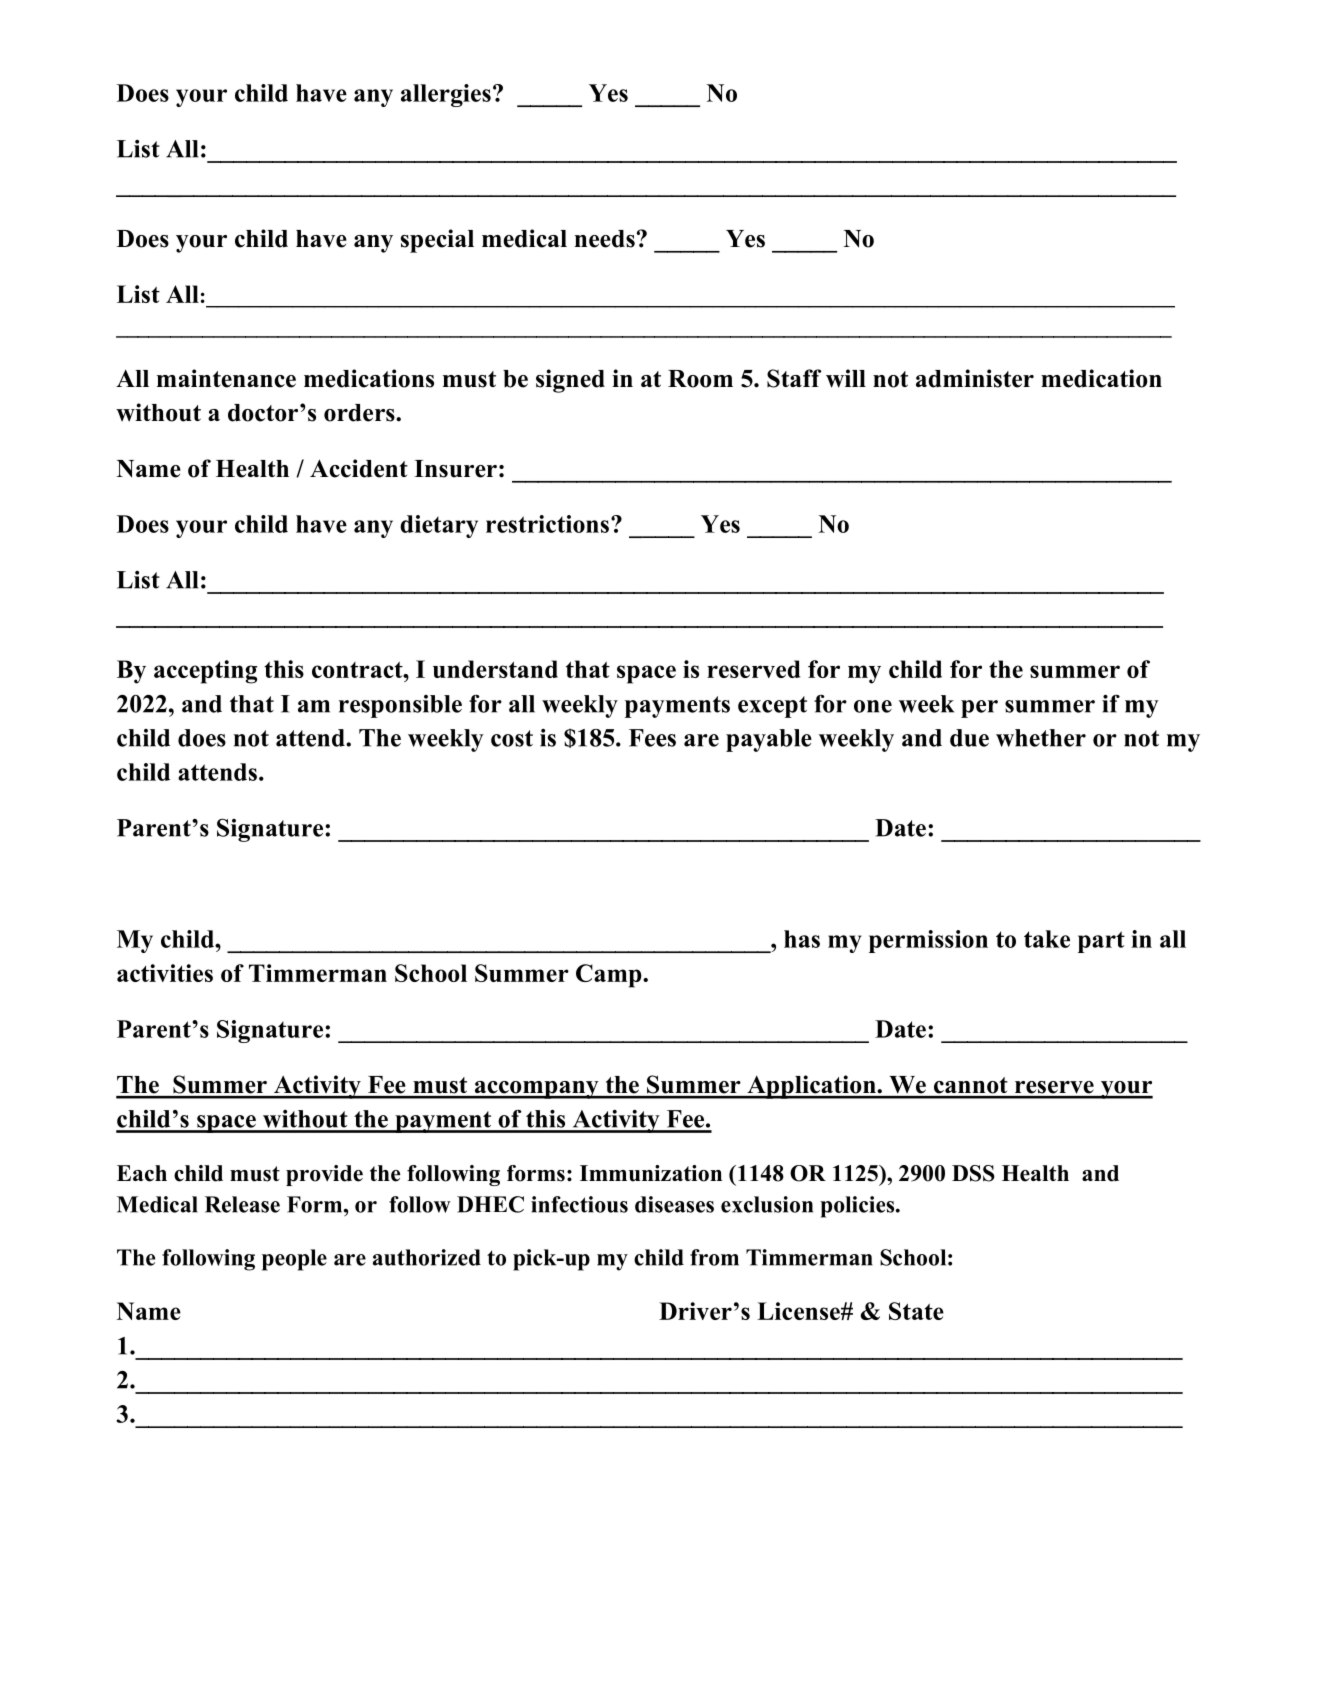 Image resolution: width=1318 pixels, height=1705 pixels. I want to click on permission, so click(928, 941).
